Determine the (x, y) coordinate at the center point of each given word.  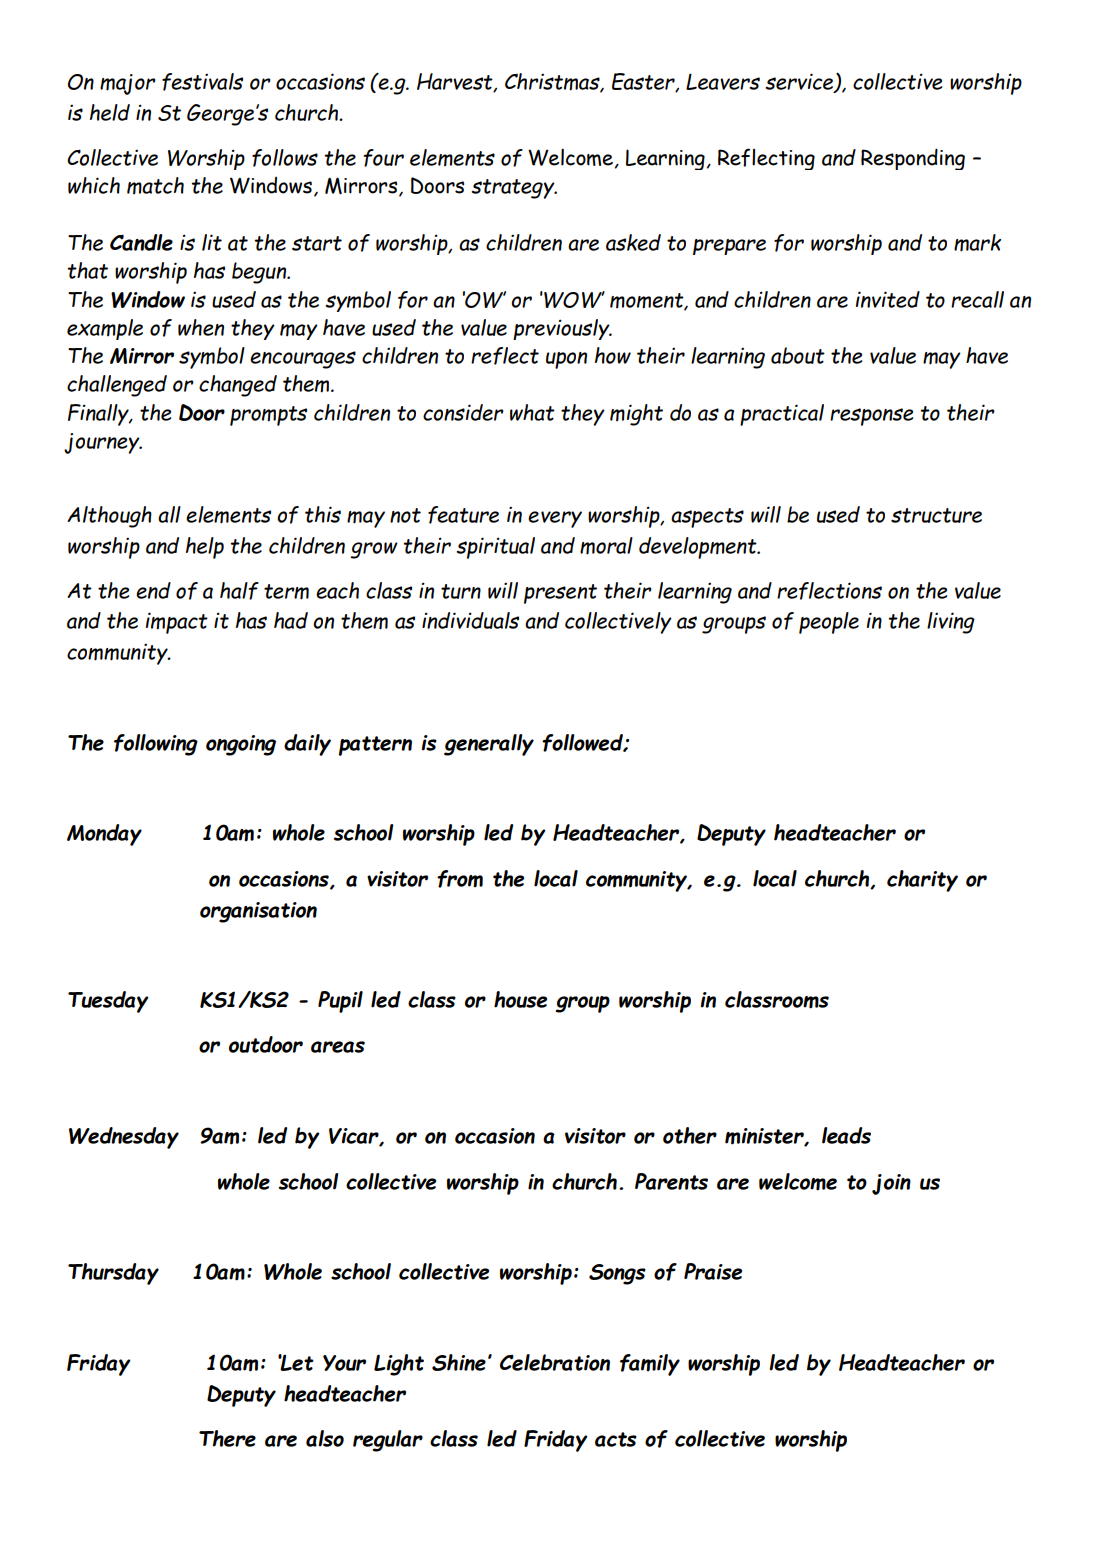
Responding (913, 159)
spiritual (495, 548)
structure (936, 515)
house (520, 999)
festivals (202, 82)
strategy (514, 189)
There (227, 1438)
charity (922, 881)
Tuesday (108, 1002)
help (205, 548)
